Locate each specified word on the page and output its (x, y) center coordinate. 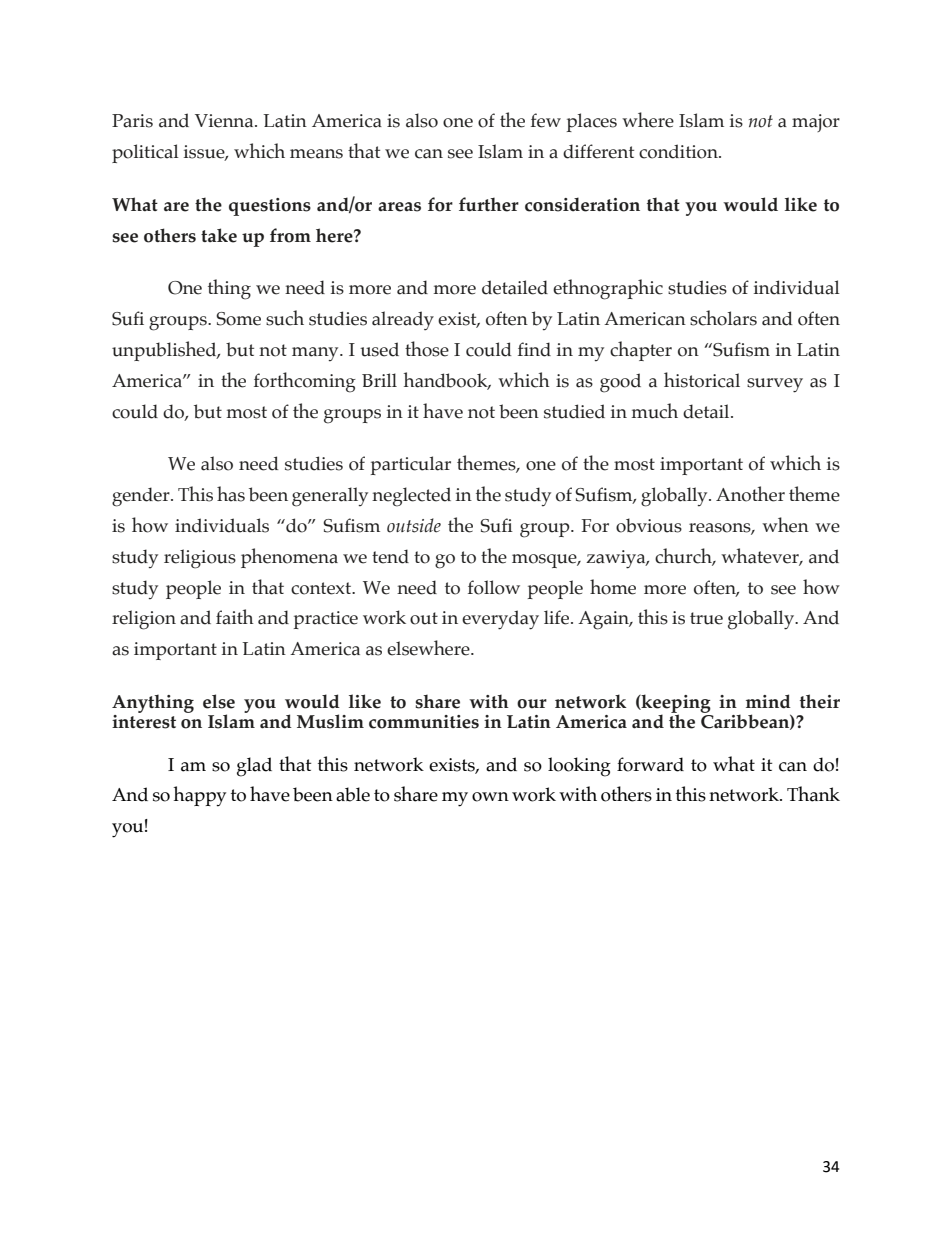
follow (494, 587)
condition (679, 151)
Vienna (225, 121)
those (427, 349)
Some (238, 319)
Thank (813, 794)
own (490, 797)
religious (200, 559)
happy (199, 796)
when (785, 525)
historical (702, 380)
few (546, 120)
